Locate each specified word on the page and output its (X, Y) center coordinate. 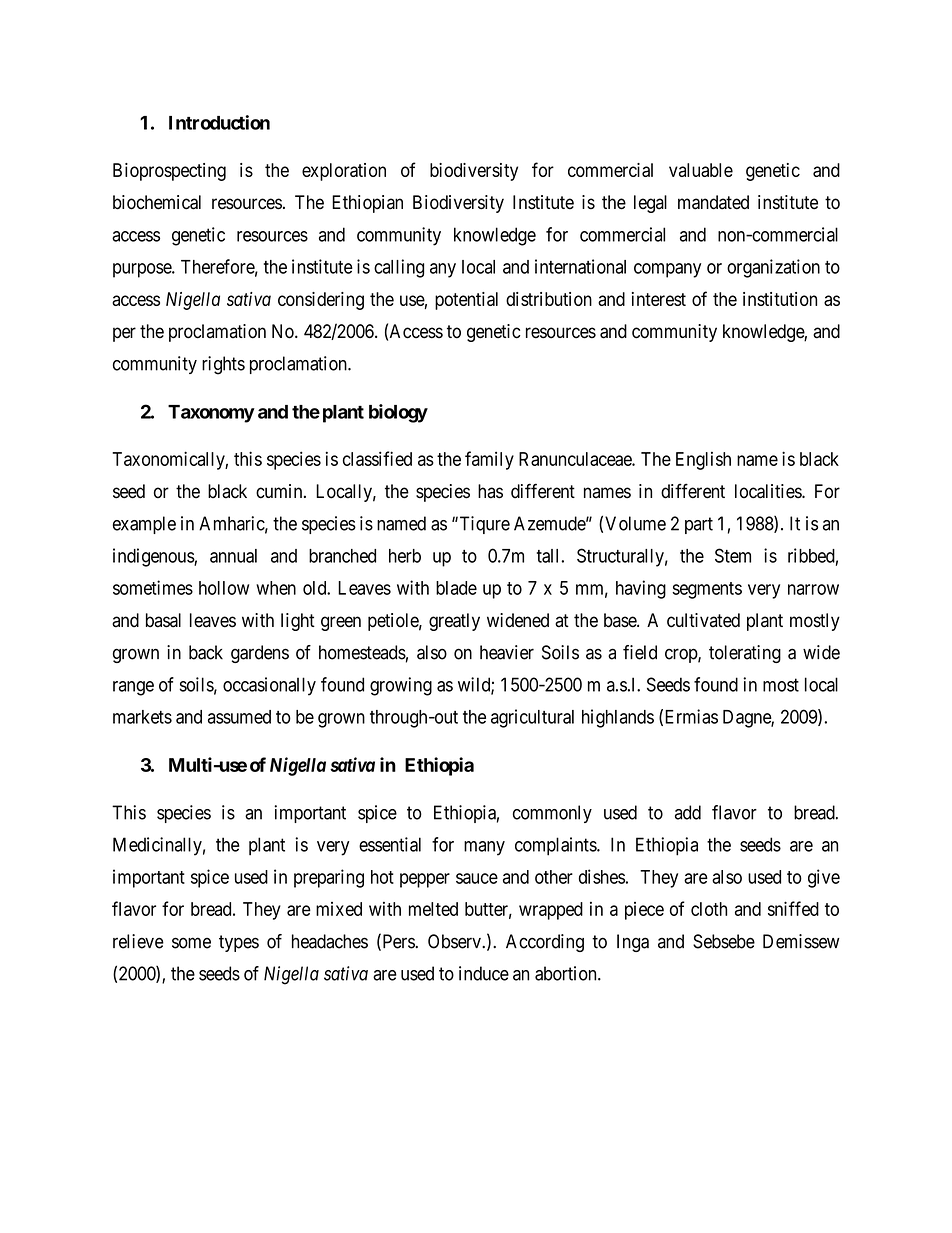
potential (466, 301)
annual (233, 556)
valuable (701, 170)
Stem (733, 555)
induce (484, 973)
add (688, 812)
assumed (239, 717)
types (239, 943)
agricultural (532, 718)
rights (223, 365)
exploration (344, 172)
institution (780, 299)
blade (456, 588)
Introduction (219, 122)
